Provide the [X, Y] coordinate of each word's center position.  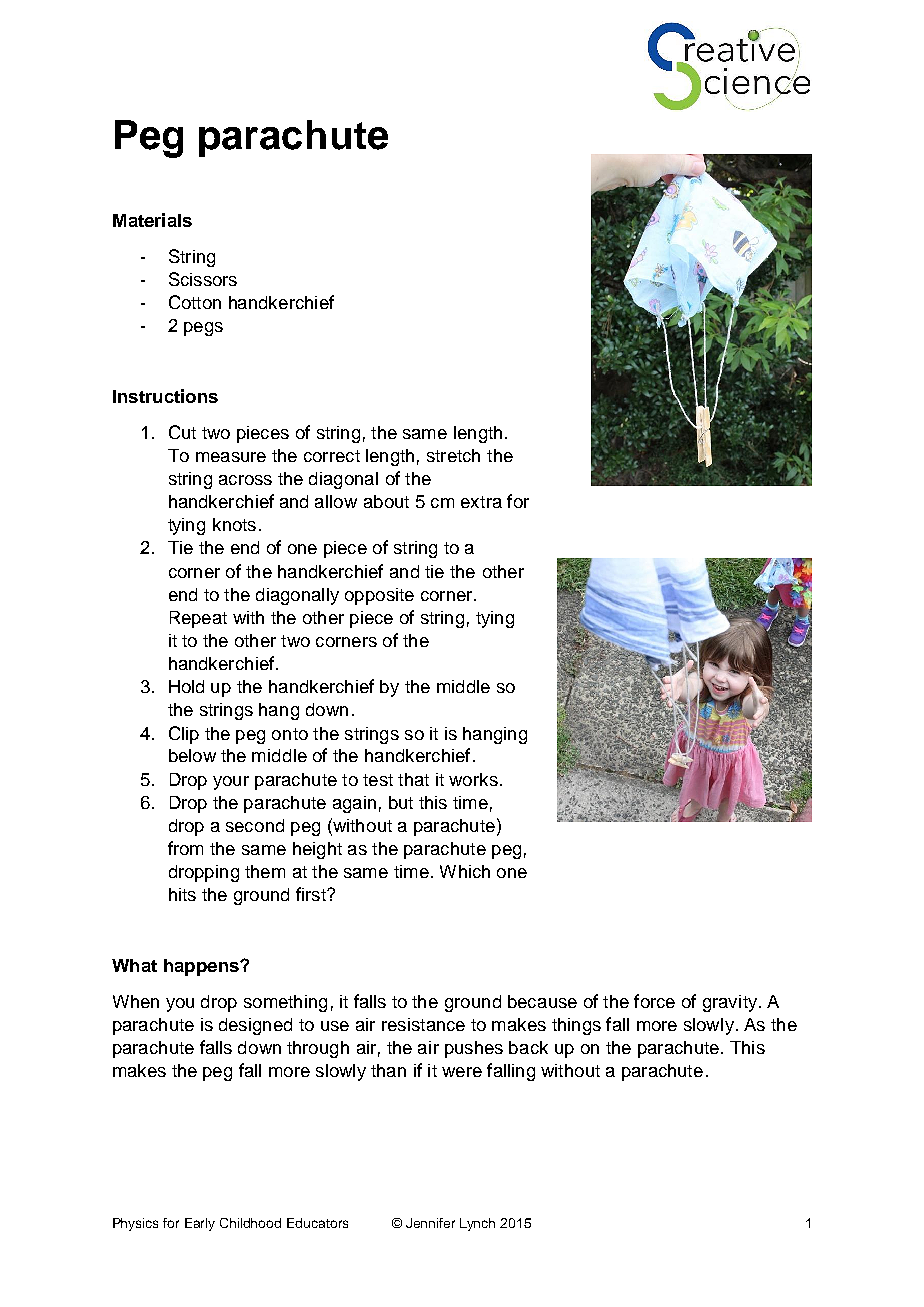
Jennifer [430, 1223]
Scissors [203, 279]
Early [200, 1224]
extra [481, 502]
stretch [453, 455]
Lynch [477, 1224]
